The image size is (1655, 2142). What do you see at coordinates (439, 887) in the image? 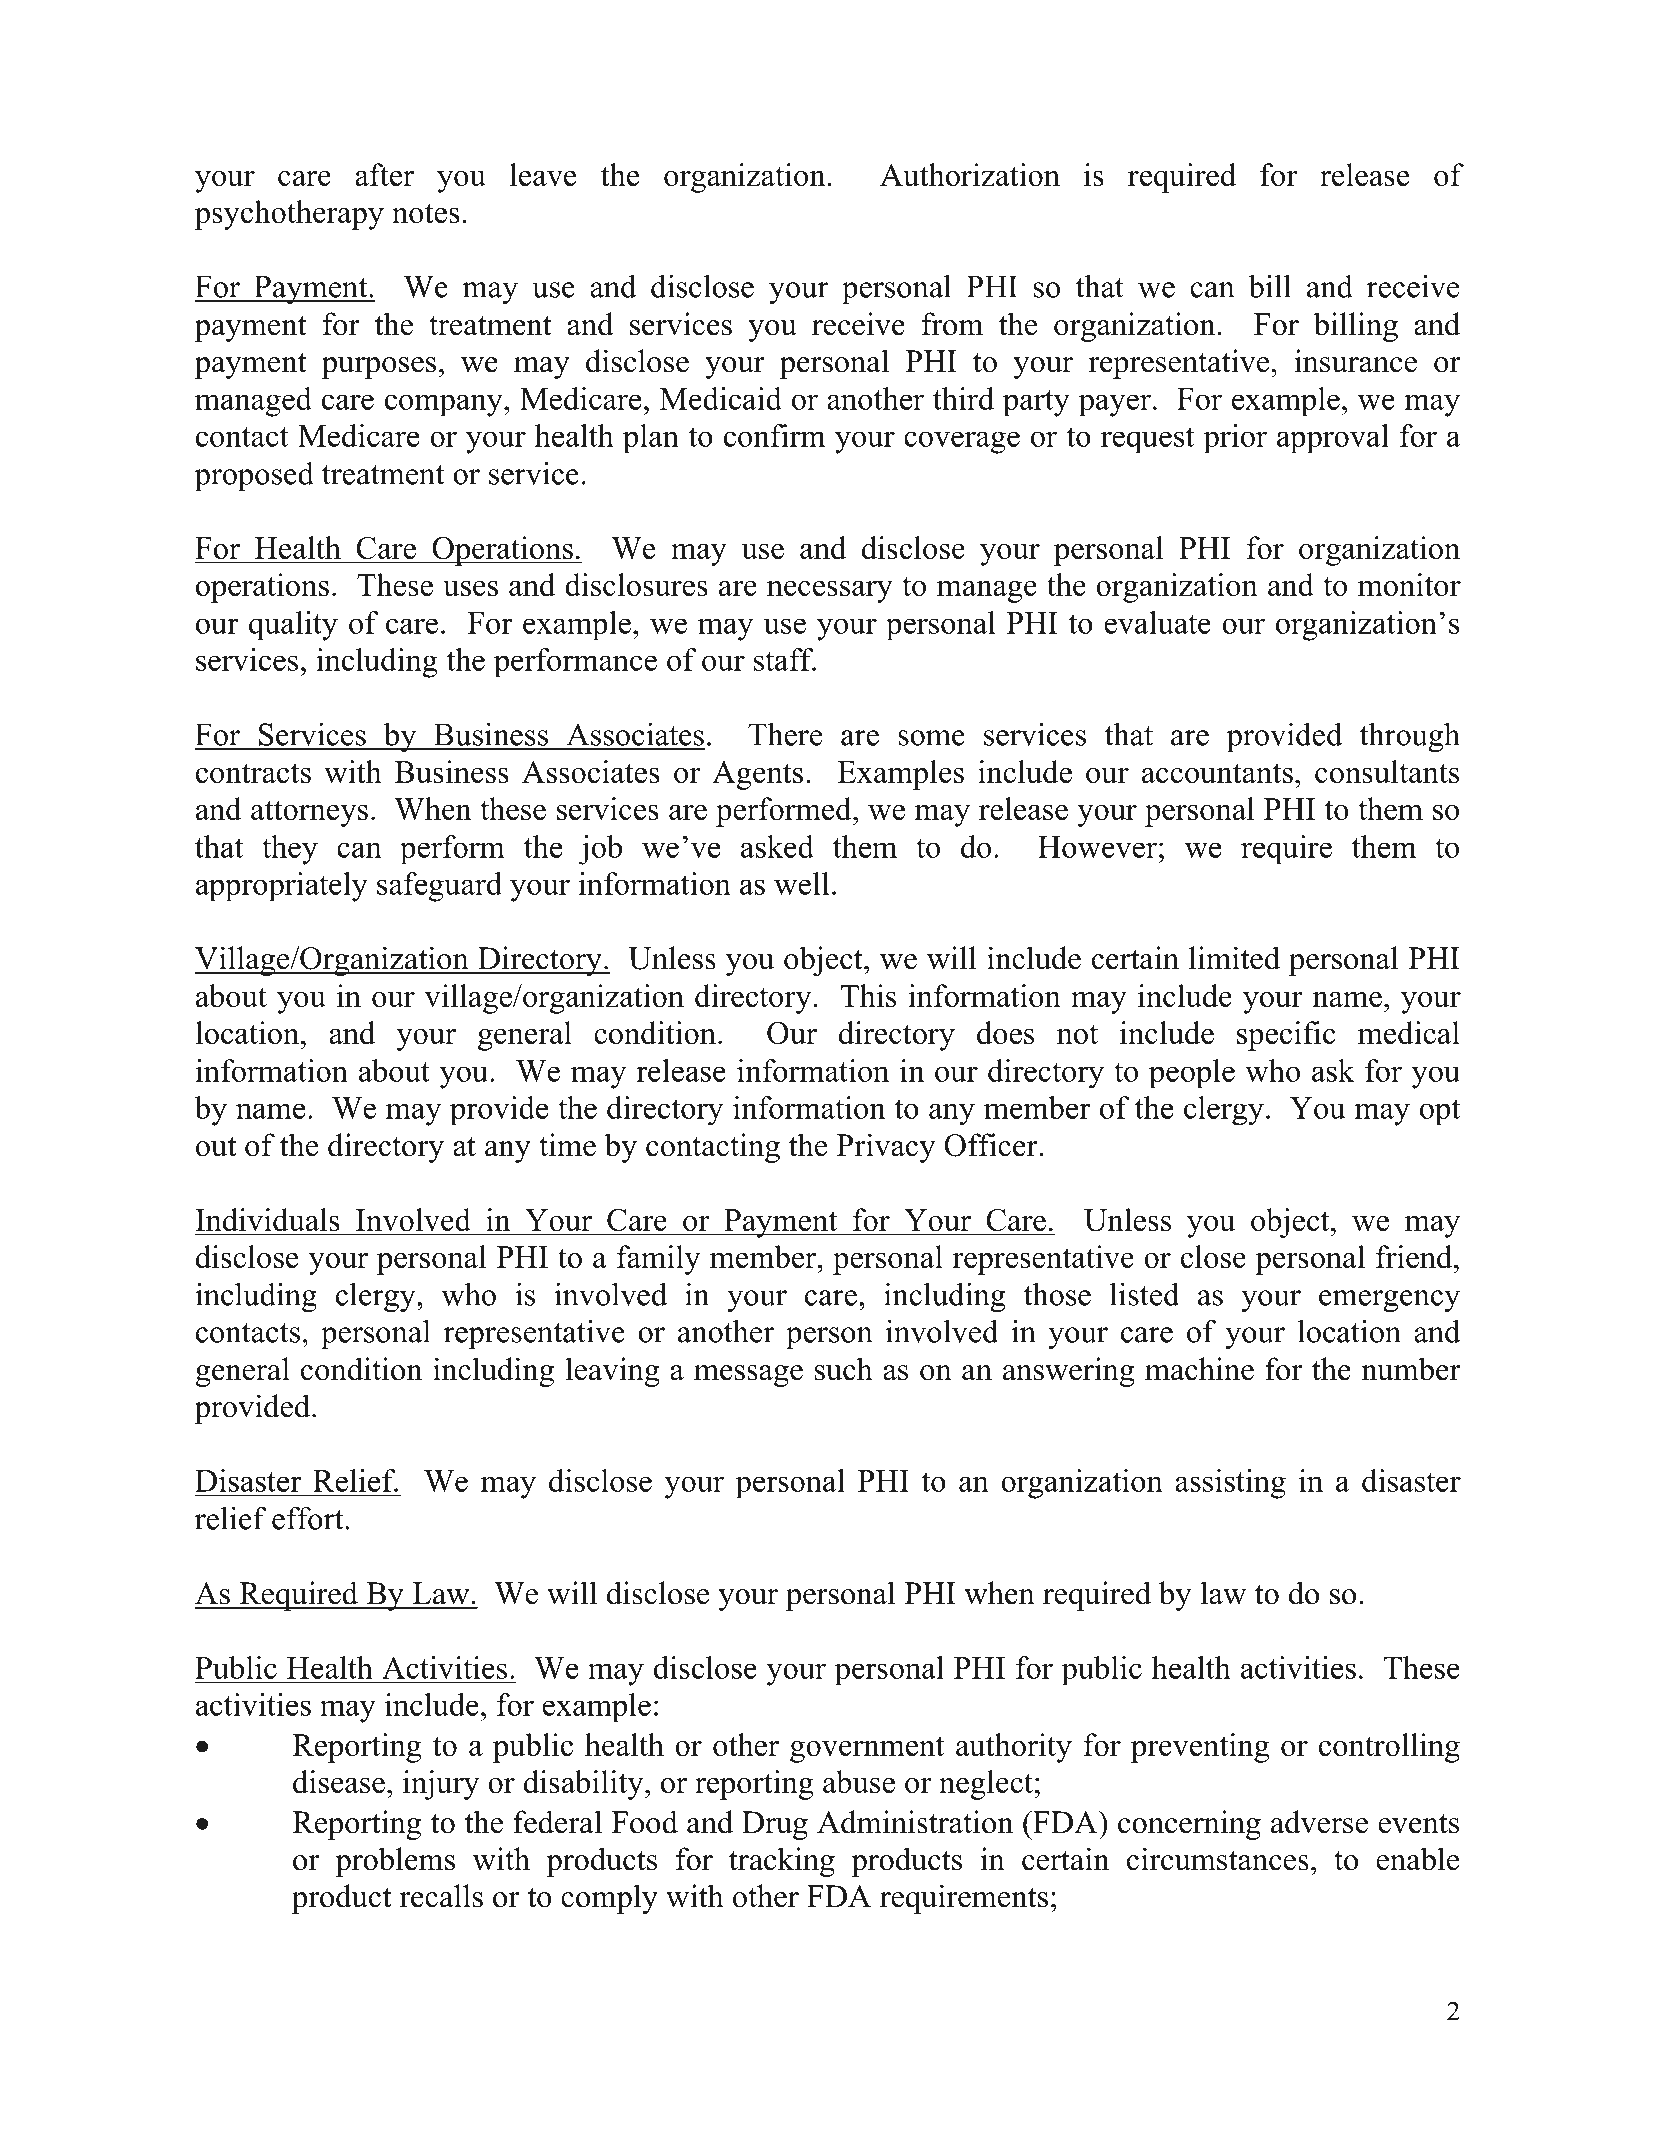
I see `safeguard` at bounding box center [439, 887].
